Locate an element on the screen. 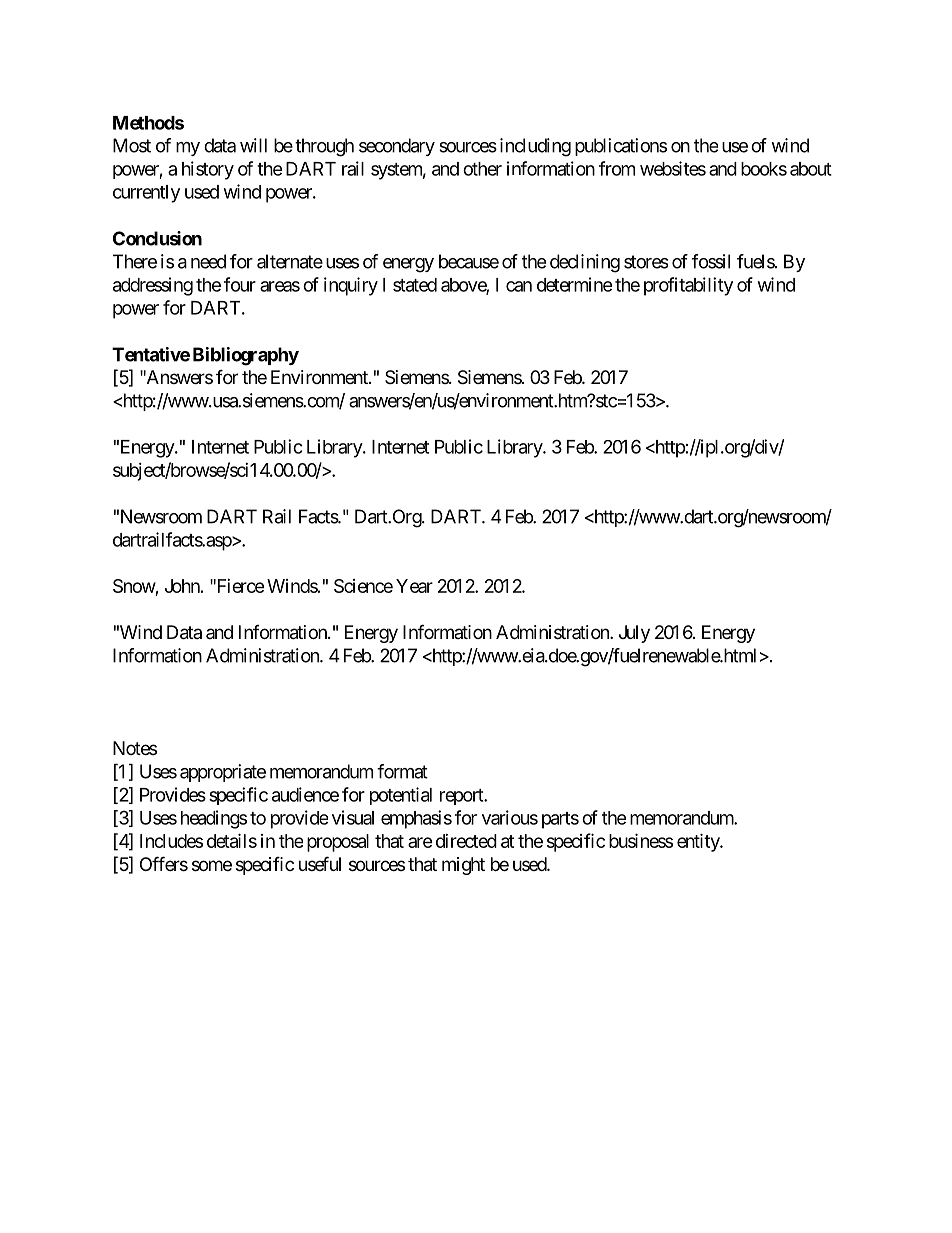 Image resolution: width=952 pixels, height=1233 pixels. Year is located at coordinates (414, 586).
